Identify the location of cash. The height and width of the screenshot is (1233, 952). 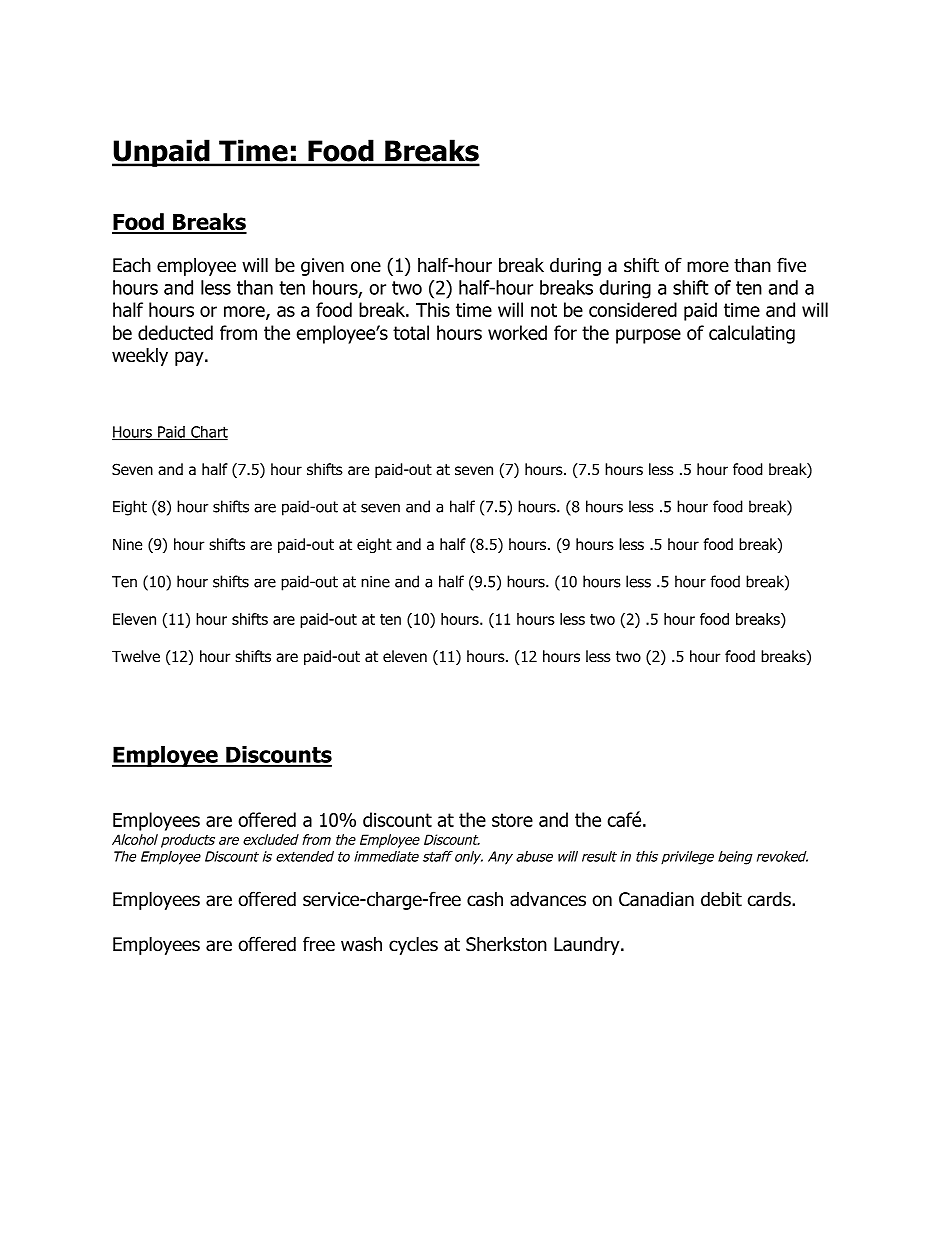
(485, 899).
